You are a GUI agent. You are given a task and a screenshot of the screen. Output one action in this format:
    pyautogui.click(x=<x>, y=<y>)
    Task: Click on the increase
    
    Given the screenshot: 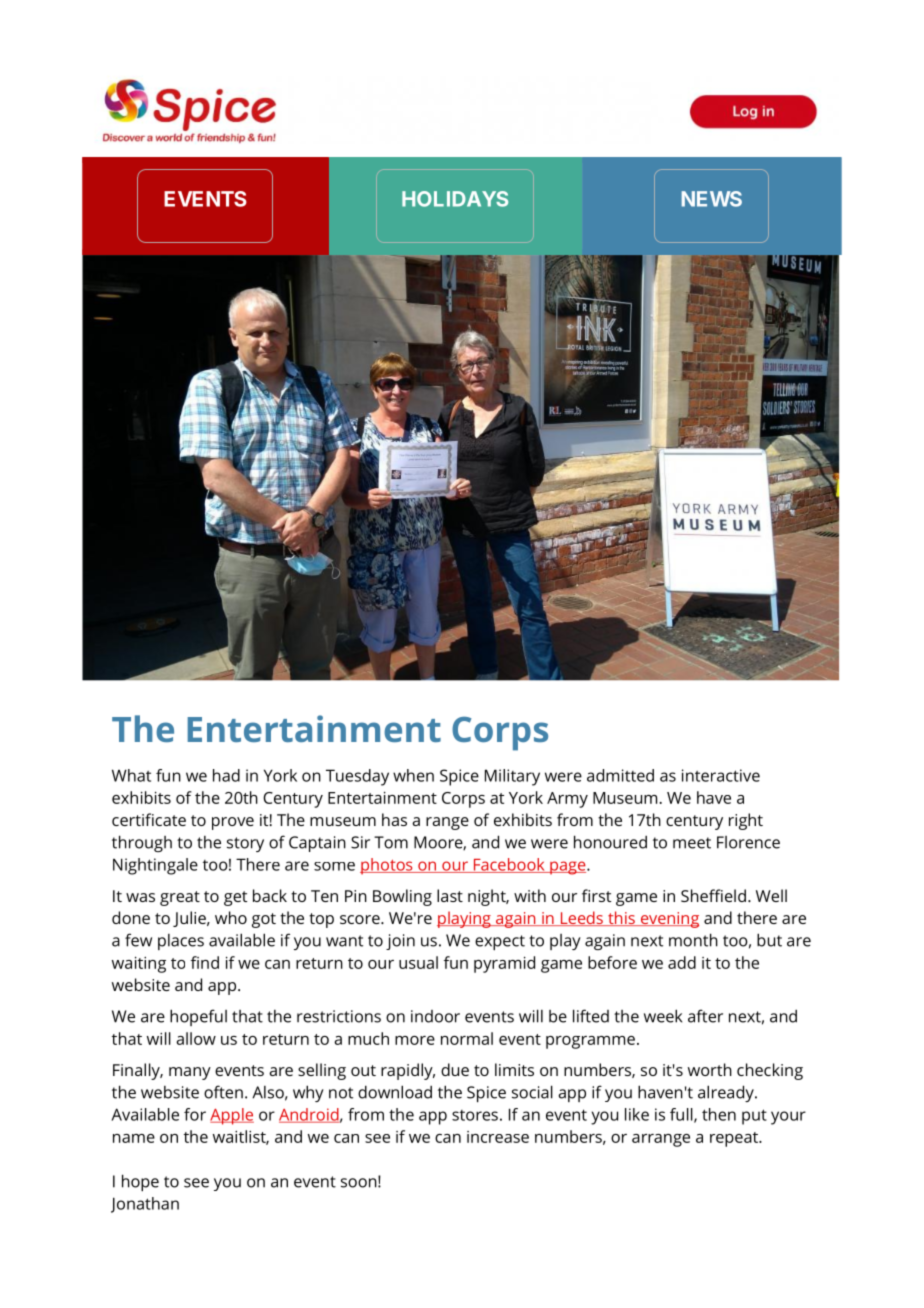 What is the action you would take?
    pyautogui.click(x=498, y=1137)
